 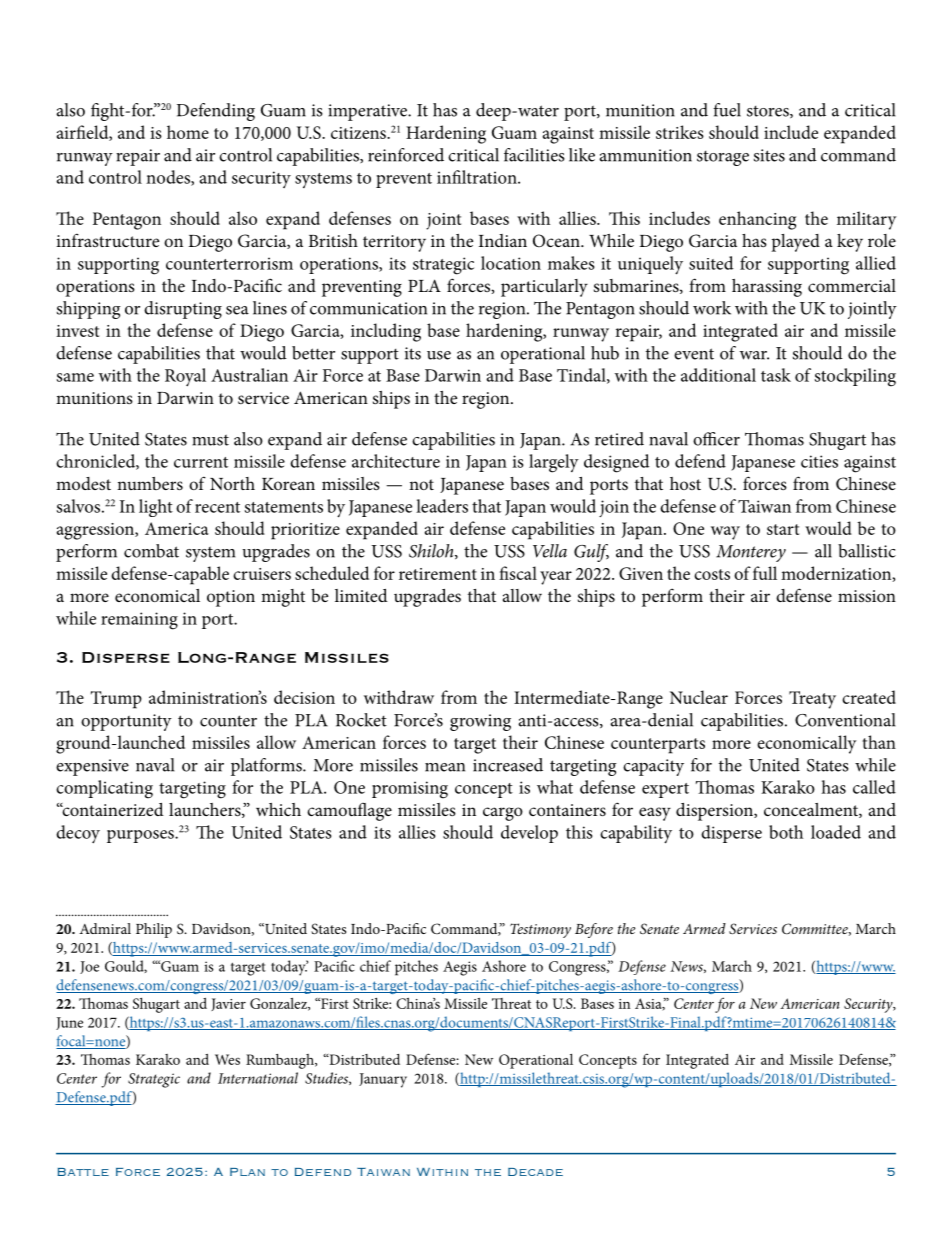 What do you see at coordinates (540, 930) in the page?
I see `Testimony` at bounding box center [540, 930].
